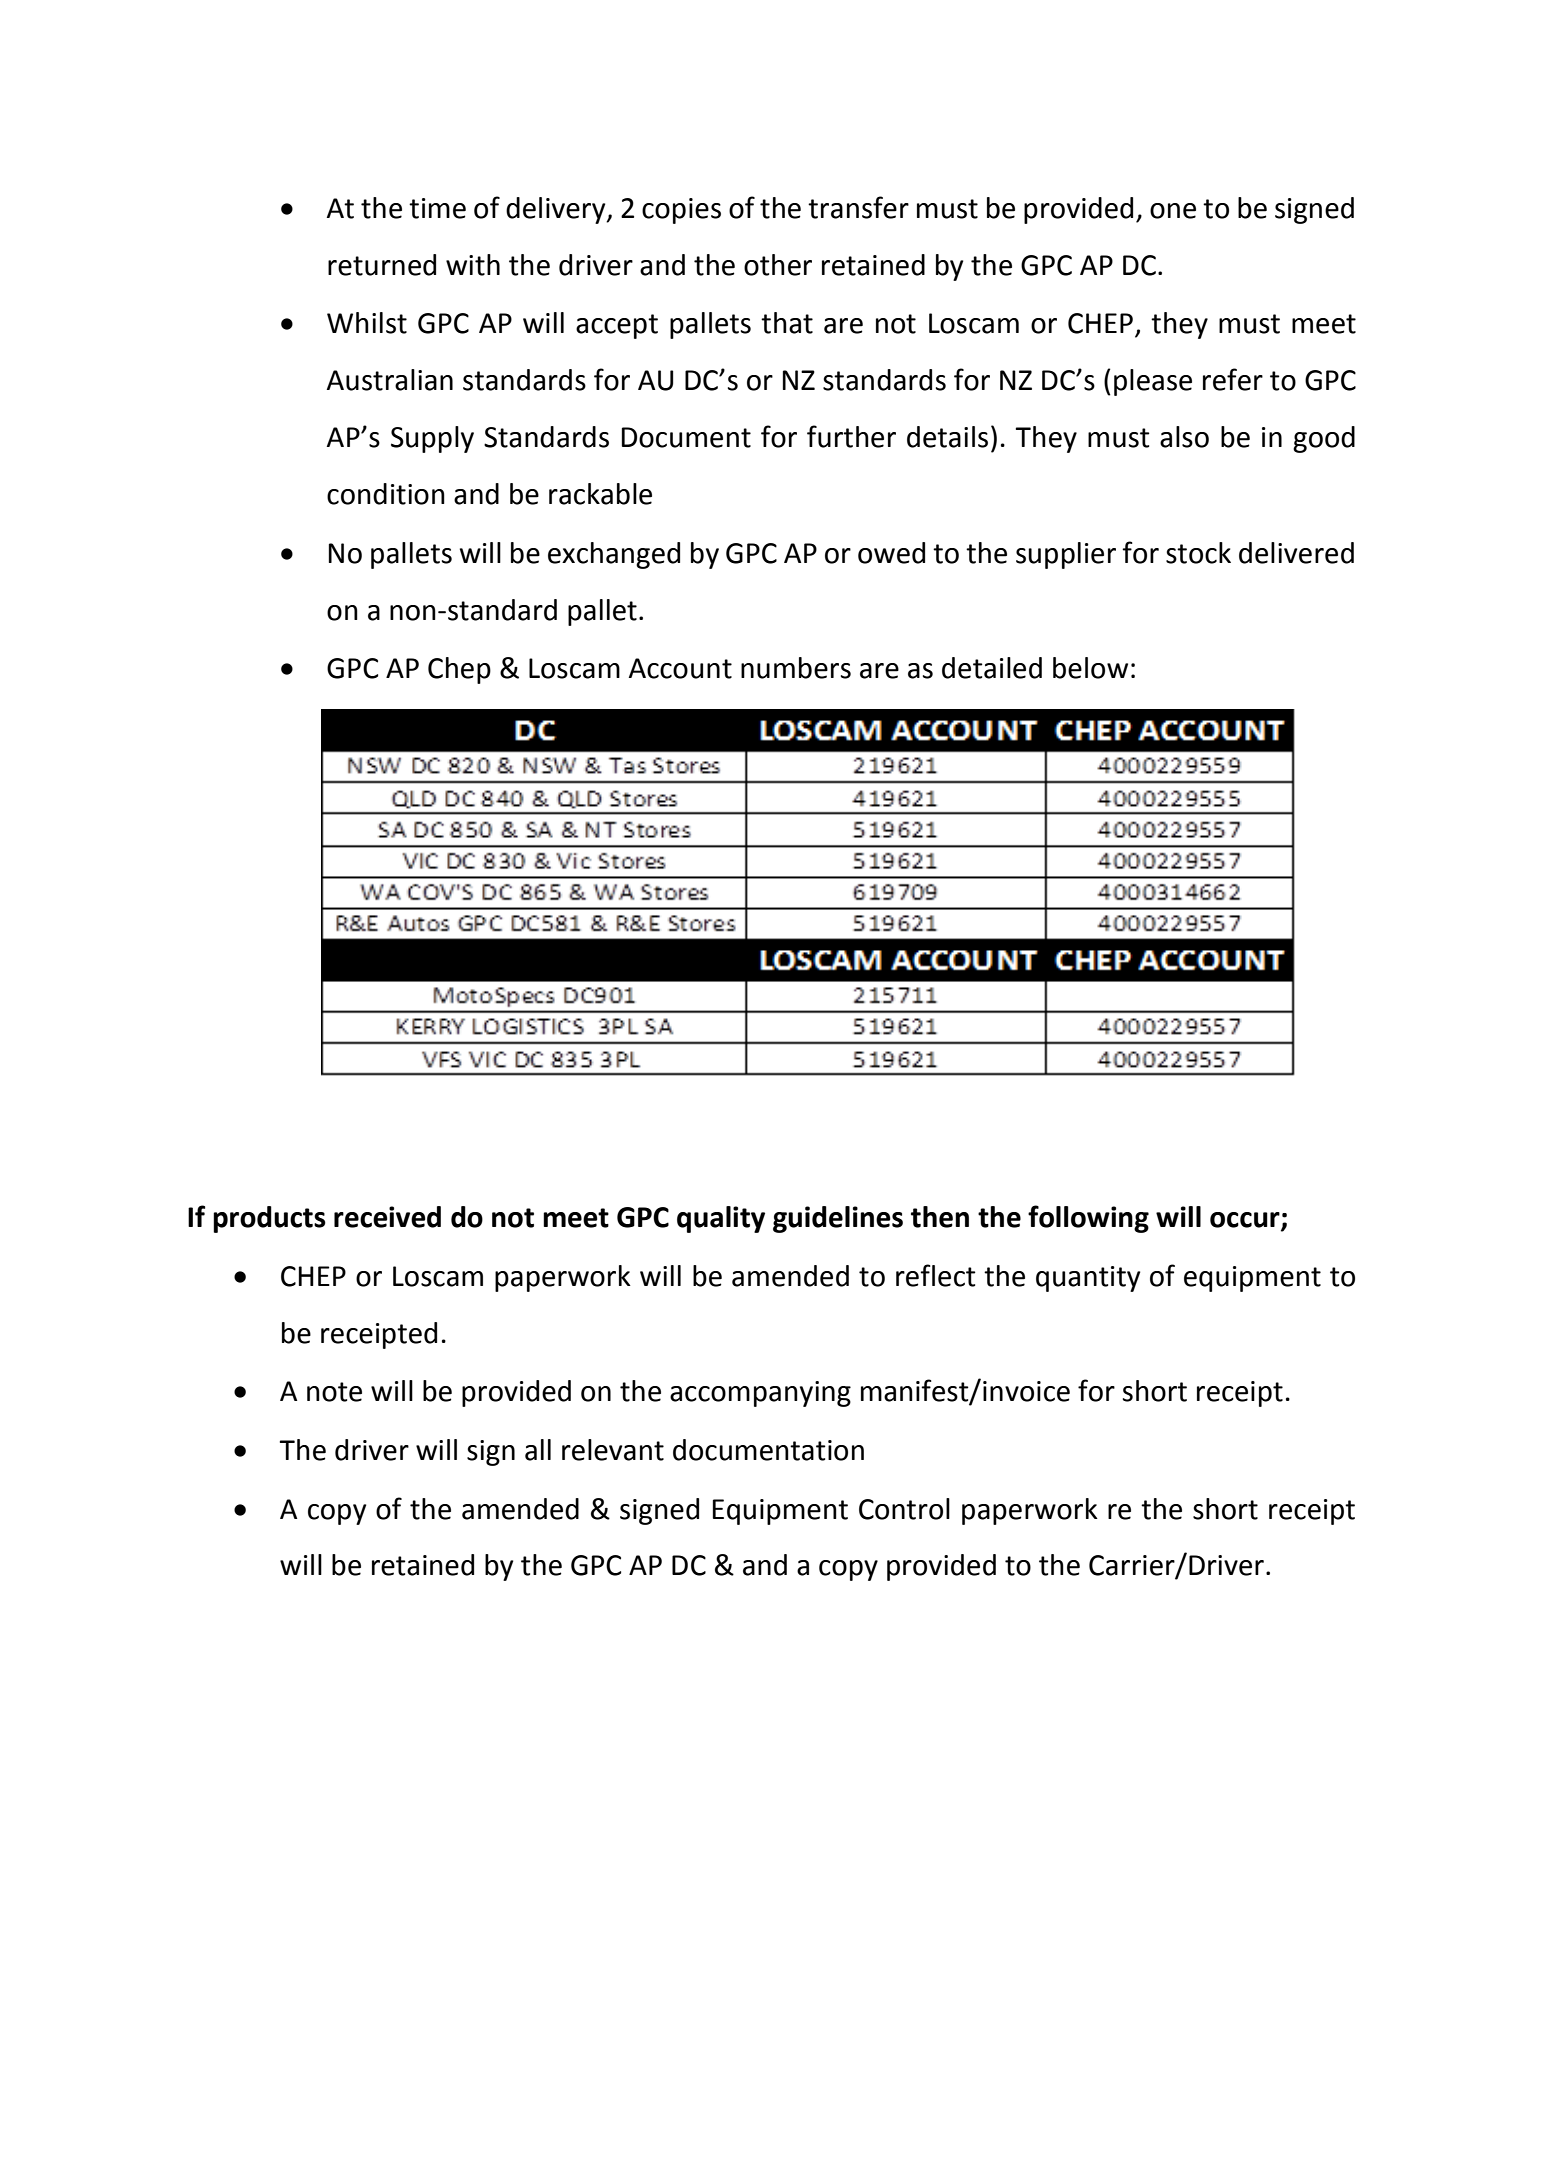 This screenshot has width=1543, height=2182. Describe the element at coordinates (778, 265) in the screenshot. I see `other` at that location.
